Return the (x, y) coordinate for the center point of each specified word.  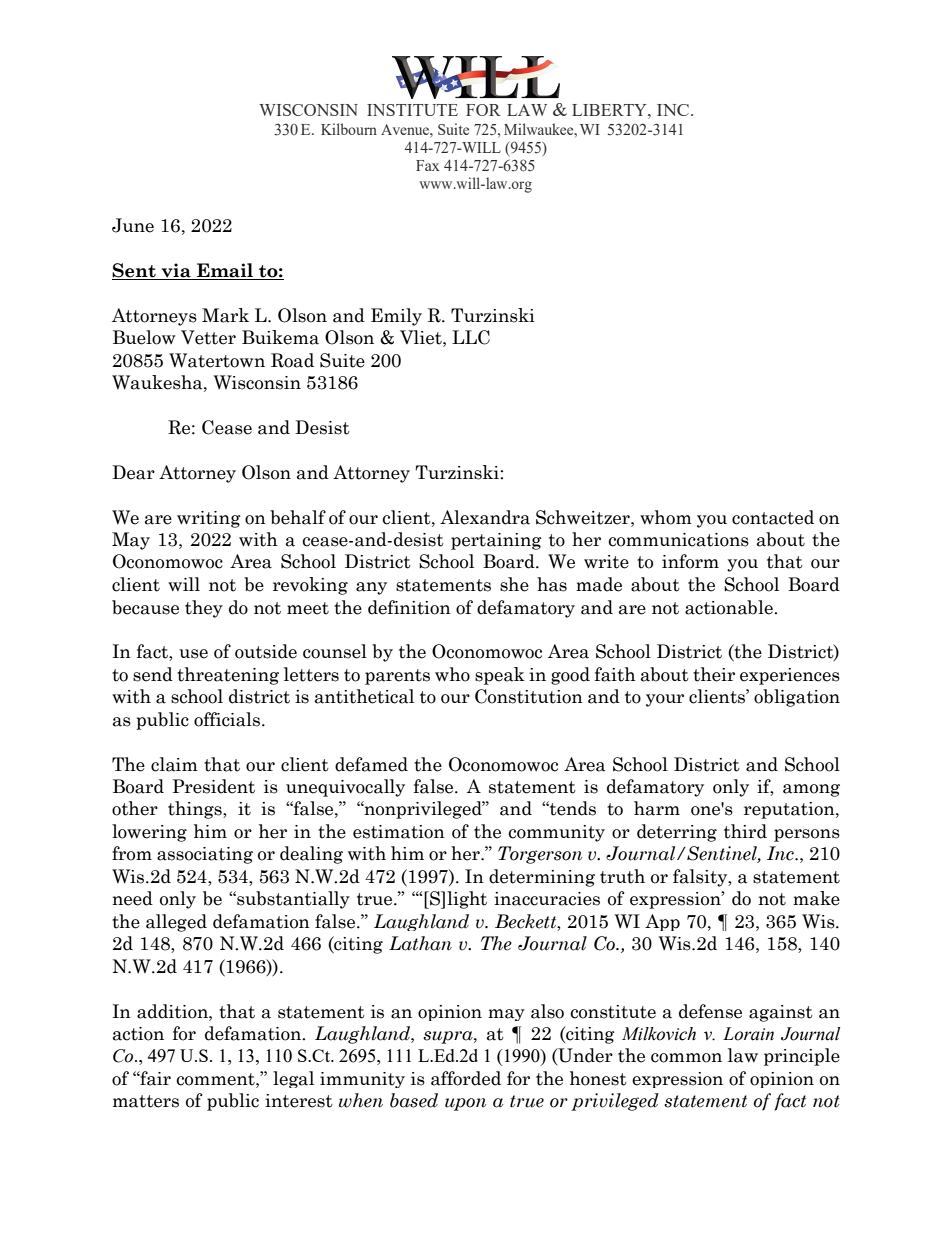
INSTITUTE (412, 110)
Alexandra (485, 517)
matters (146, 1101)
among (811, 790)
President (213, 786)
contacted (773, 517)
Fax (428, 165)
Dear (133, 472)
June (133, 225)
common (686, 1058)
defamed (371, 764)
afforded (466, 1078)
